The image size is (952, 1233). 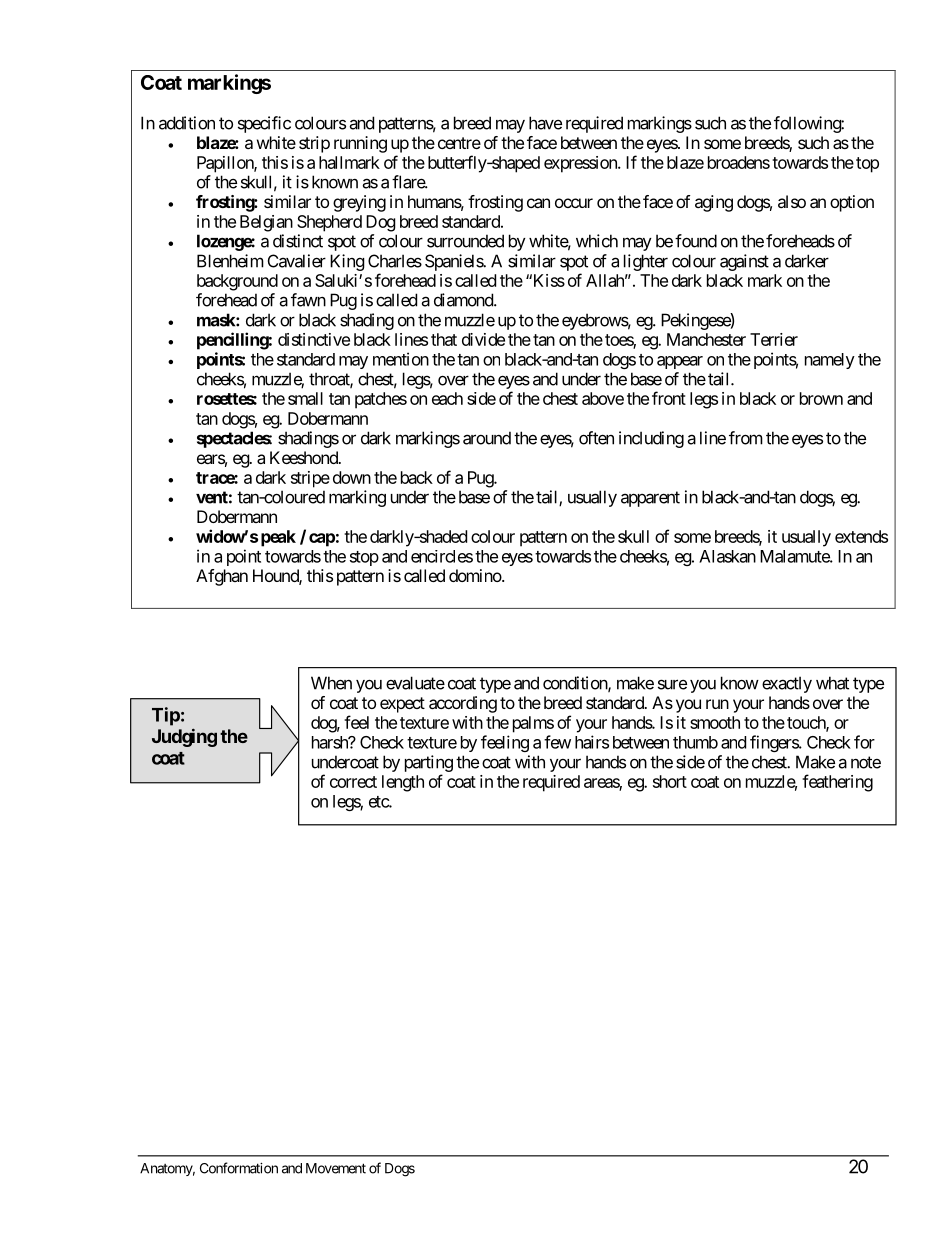 What do you see at coordinates (459, 143) in the image?
I see `centre` at bounding box center [459, 143].
